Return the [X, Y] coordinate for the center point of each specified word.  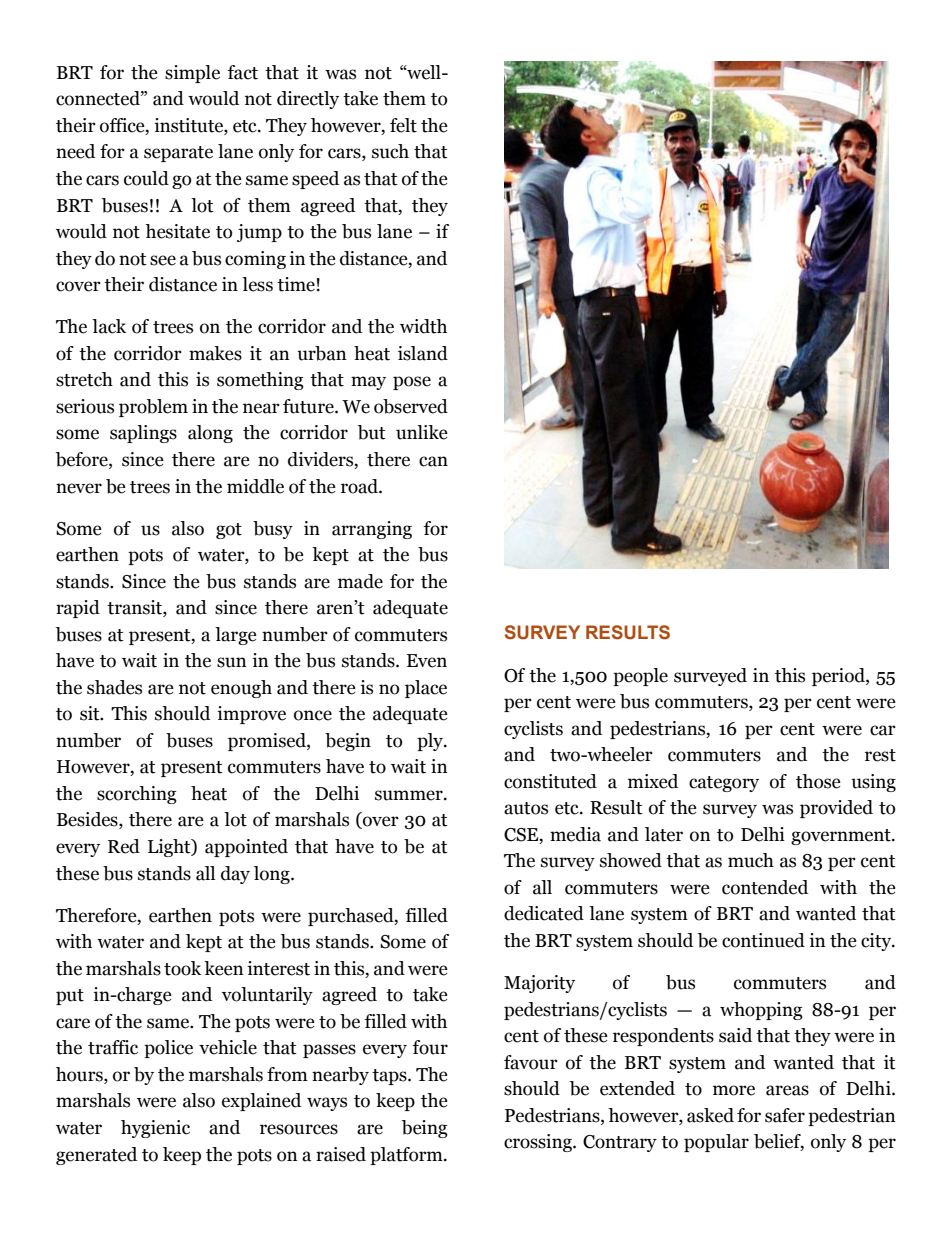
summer [410, 795]
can [433, 461]
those [818, 781]
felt [403, 125]
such [390, 151]
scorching [137, 795]
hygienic [155, 1129]
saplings [143, 434]
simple [192, 74]
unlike [422, 432]
